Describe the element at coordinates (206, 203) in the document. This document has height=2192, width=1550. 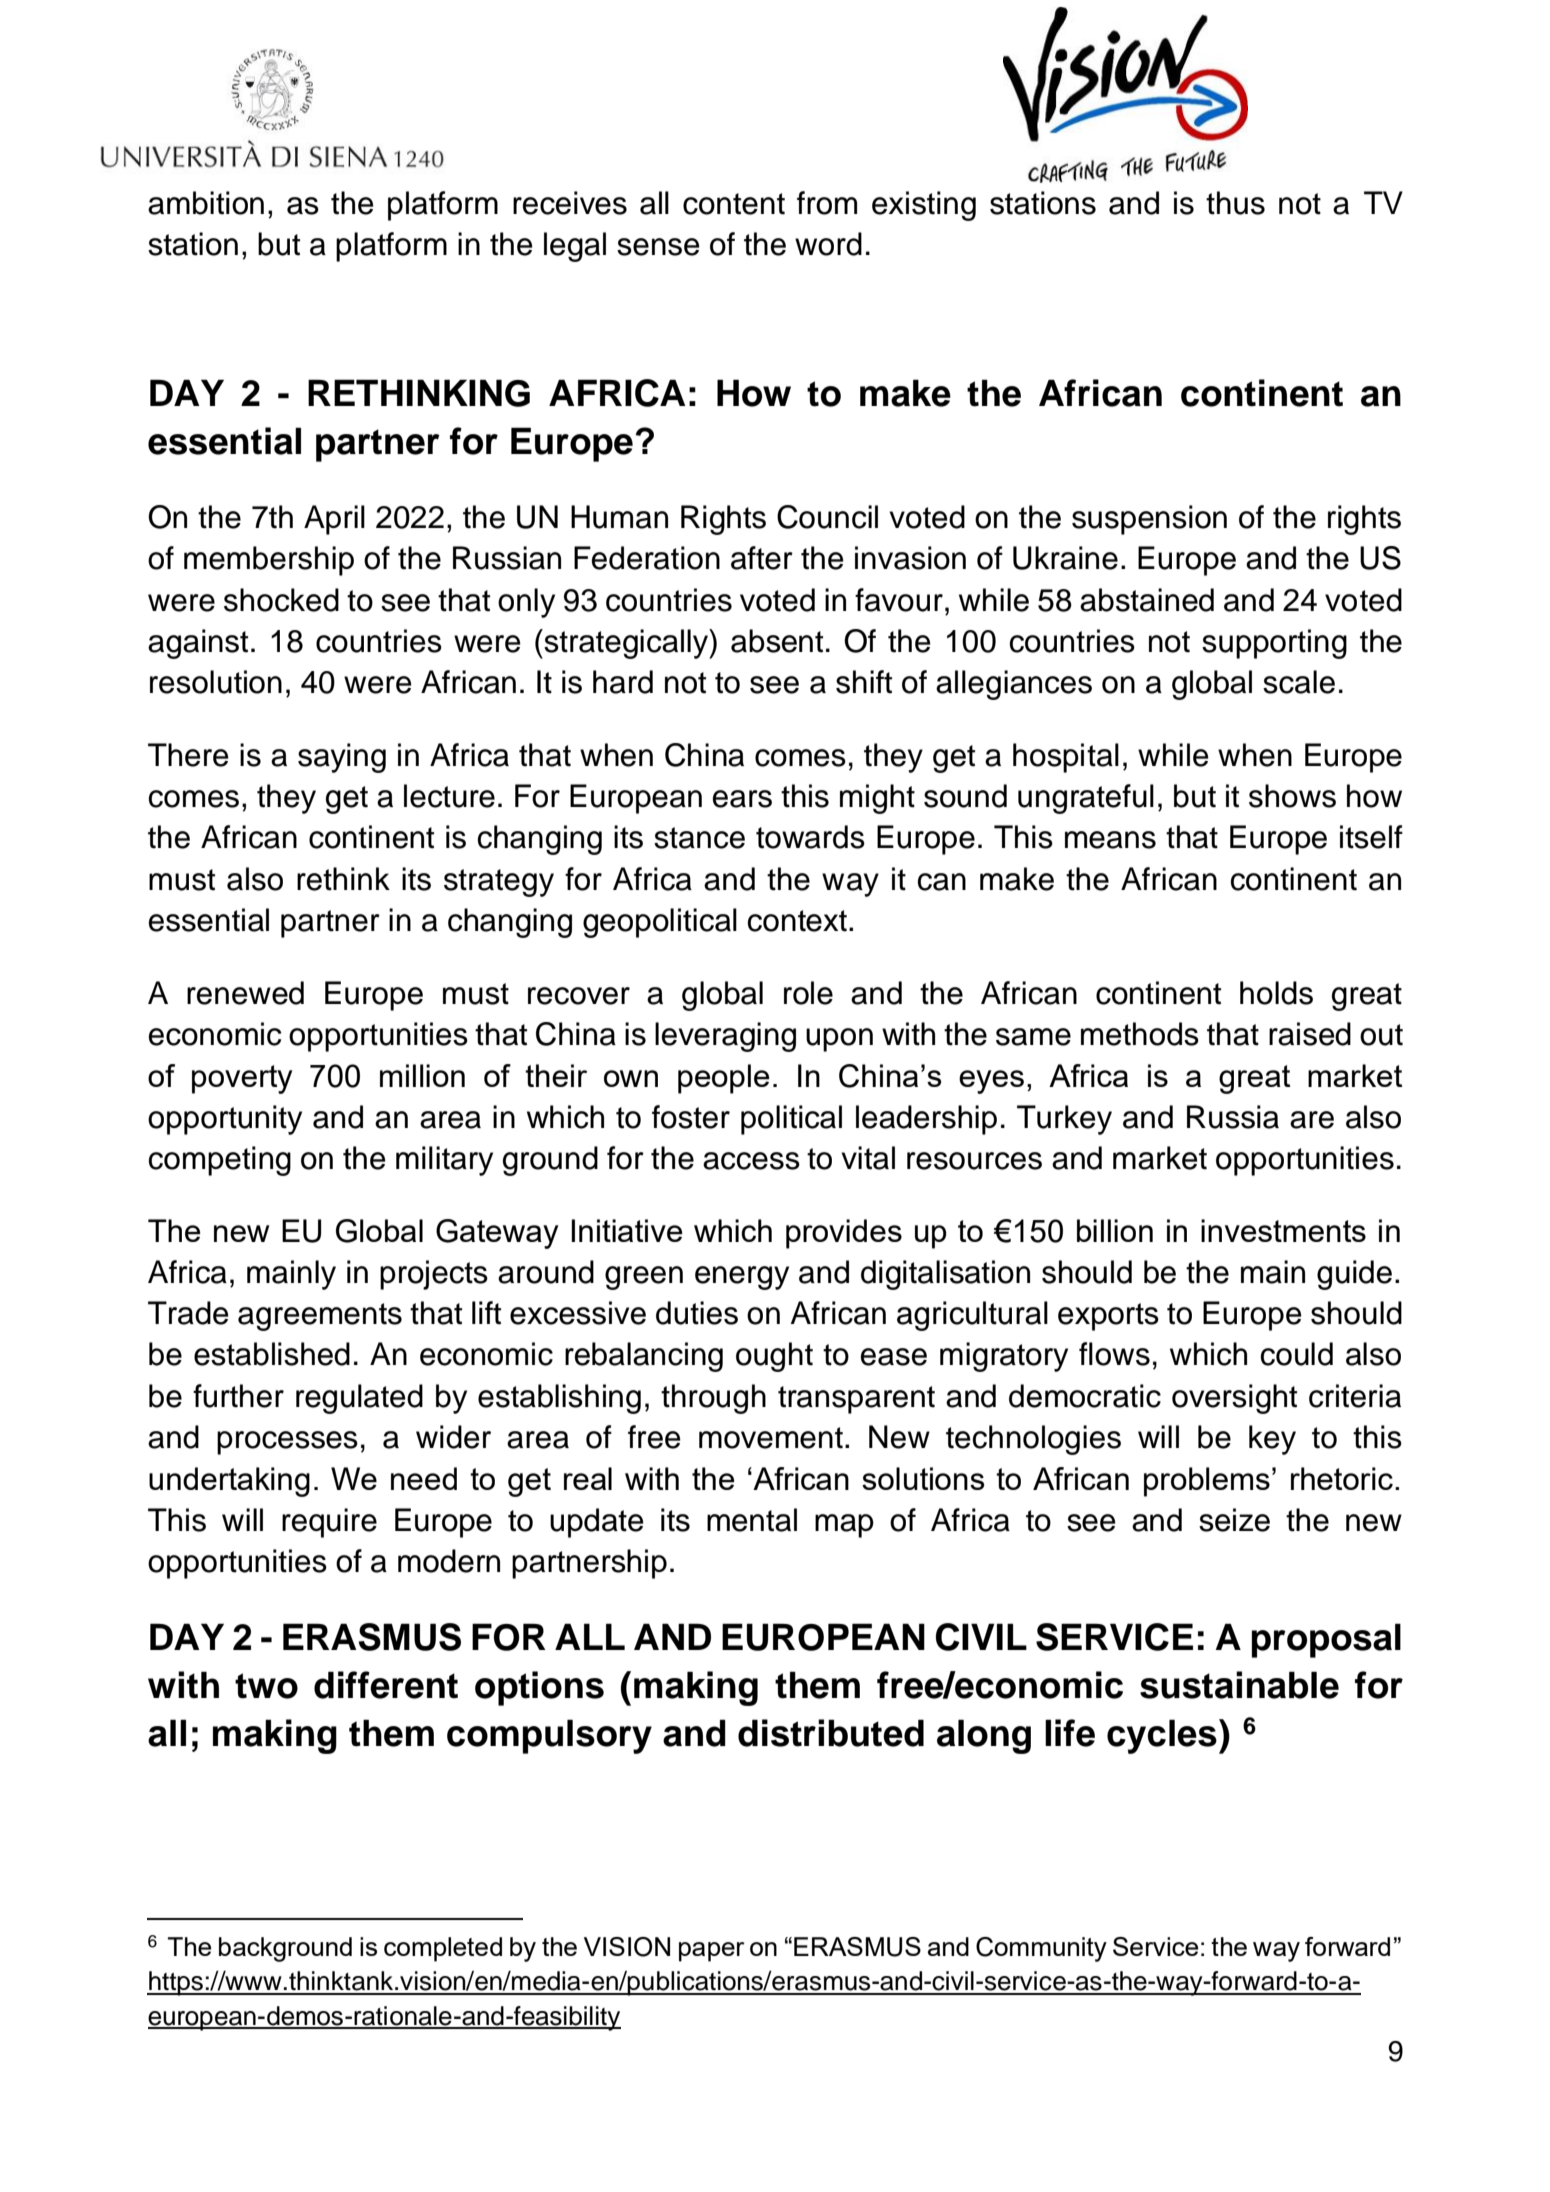
I see `ambition` at that location.
